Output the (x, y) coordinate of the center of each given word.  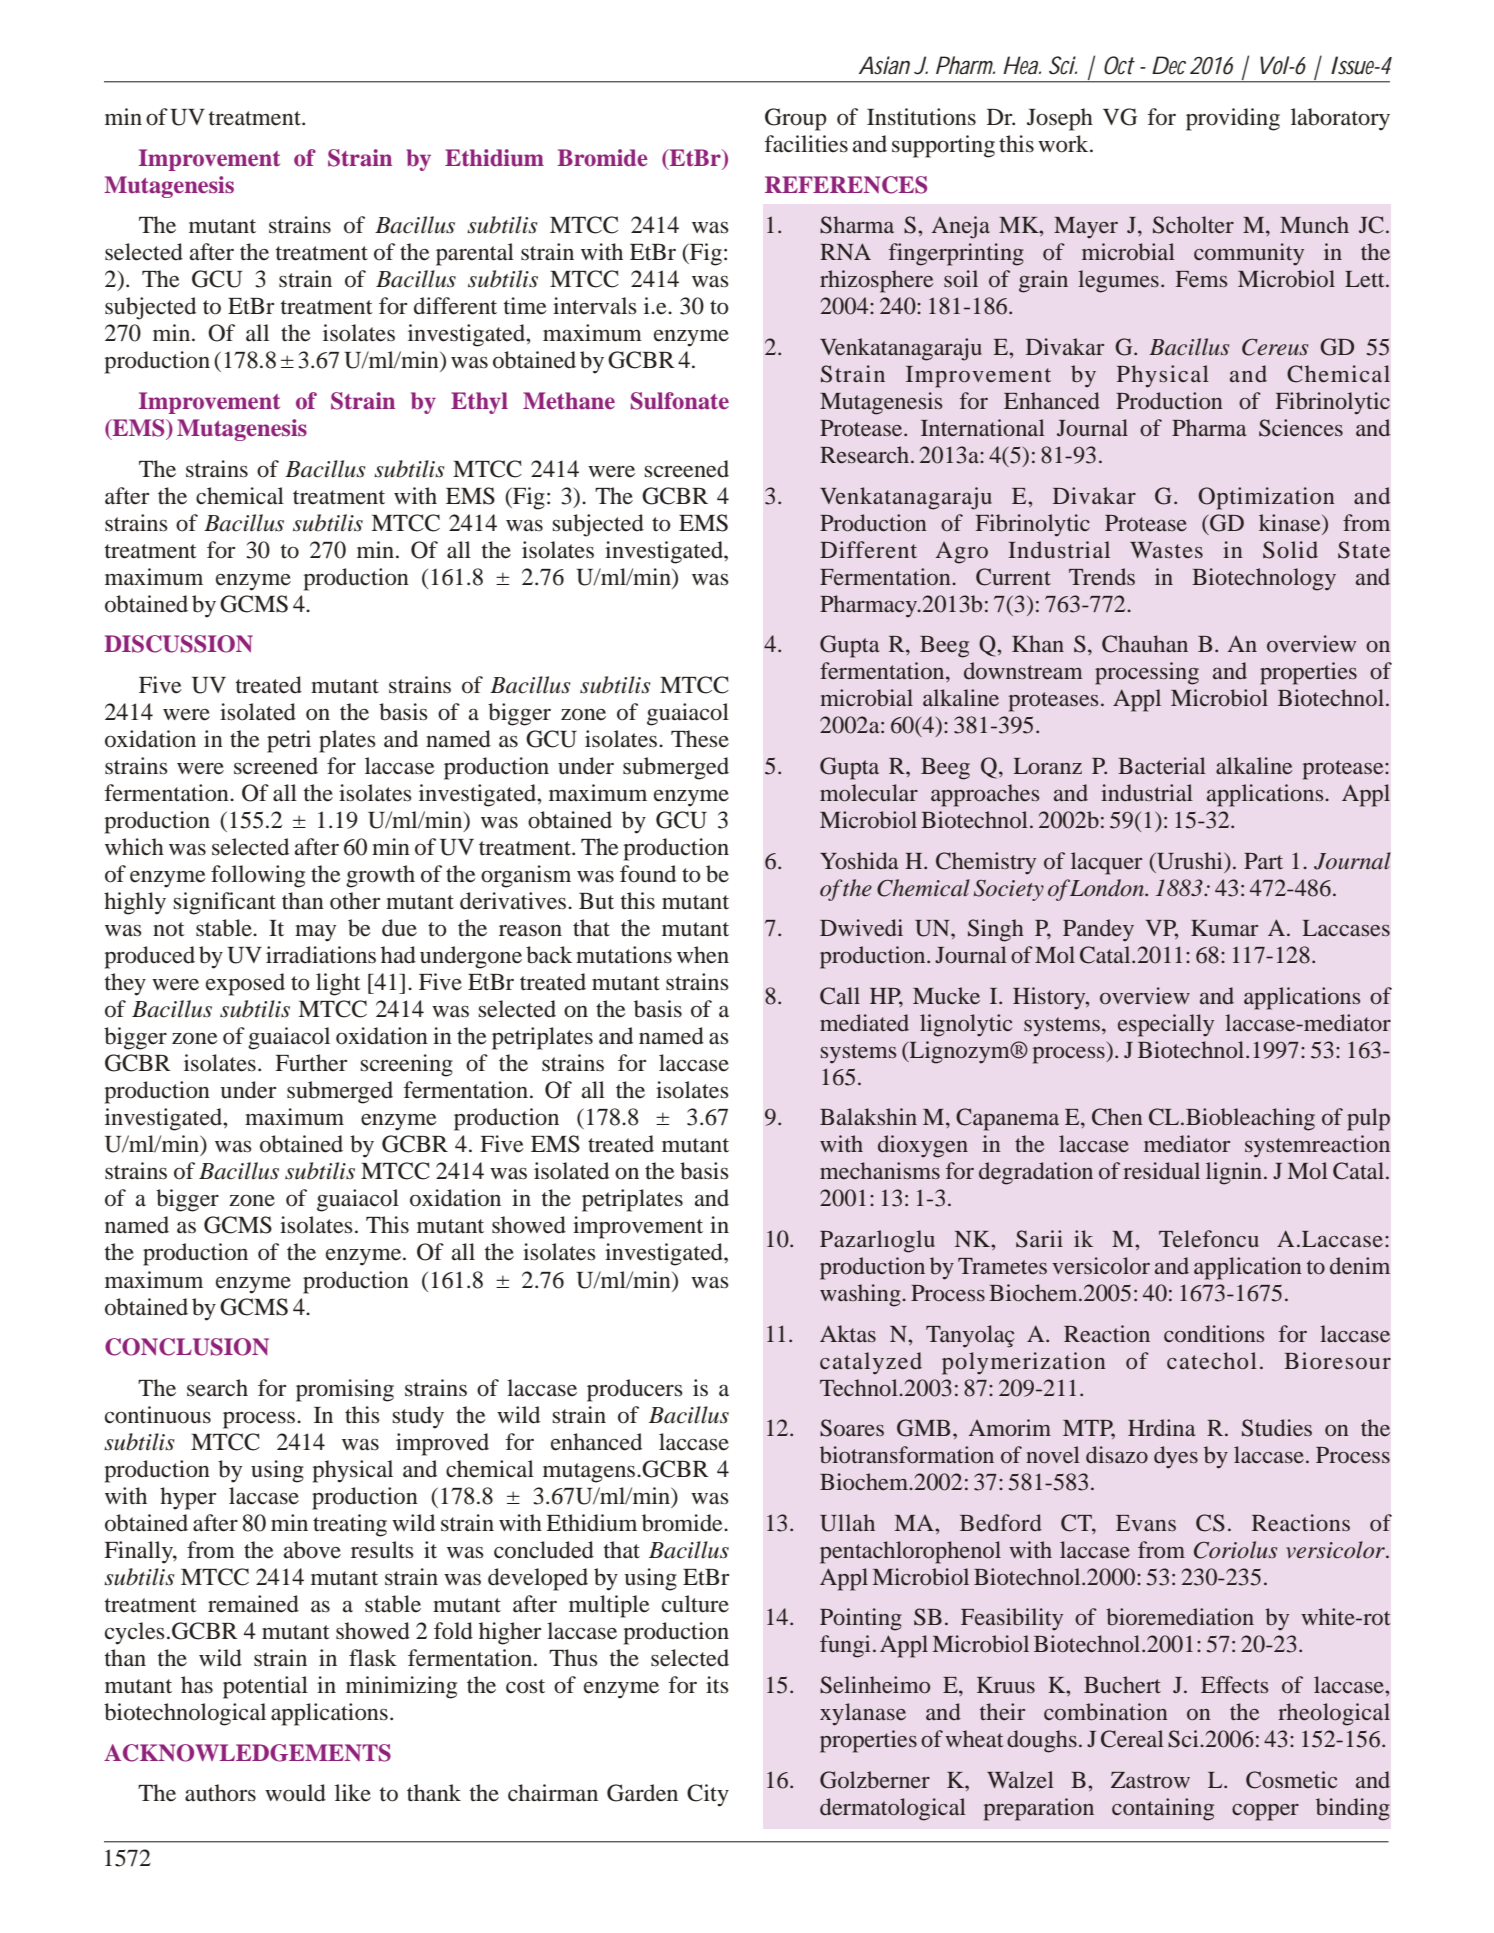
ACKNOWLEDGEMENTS (247, 1753)
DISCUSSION (178, 644)
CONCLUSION (187, 1347)
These (700, 739)
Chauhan (1145, 644)
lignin (1235, 1173)
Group (796, 119)
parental (475, 254)
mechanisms (880, 1170)
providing (1233, 119)
